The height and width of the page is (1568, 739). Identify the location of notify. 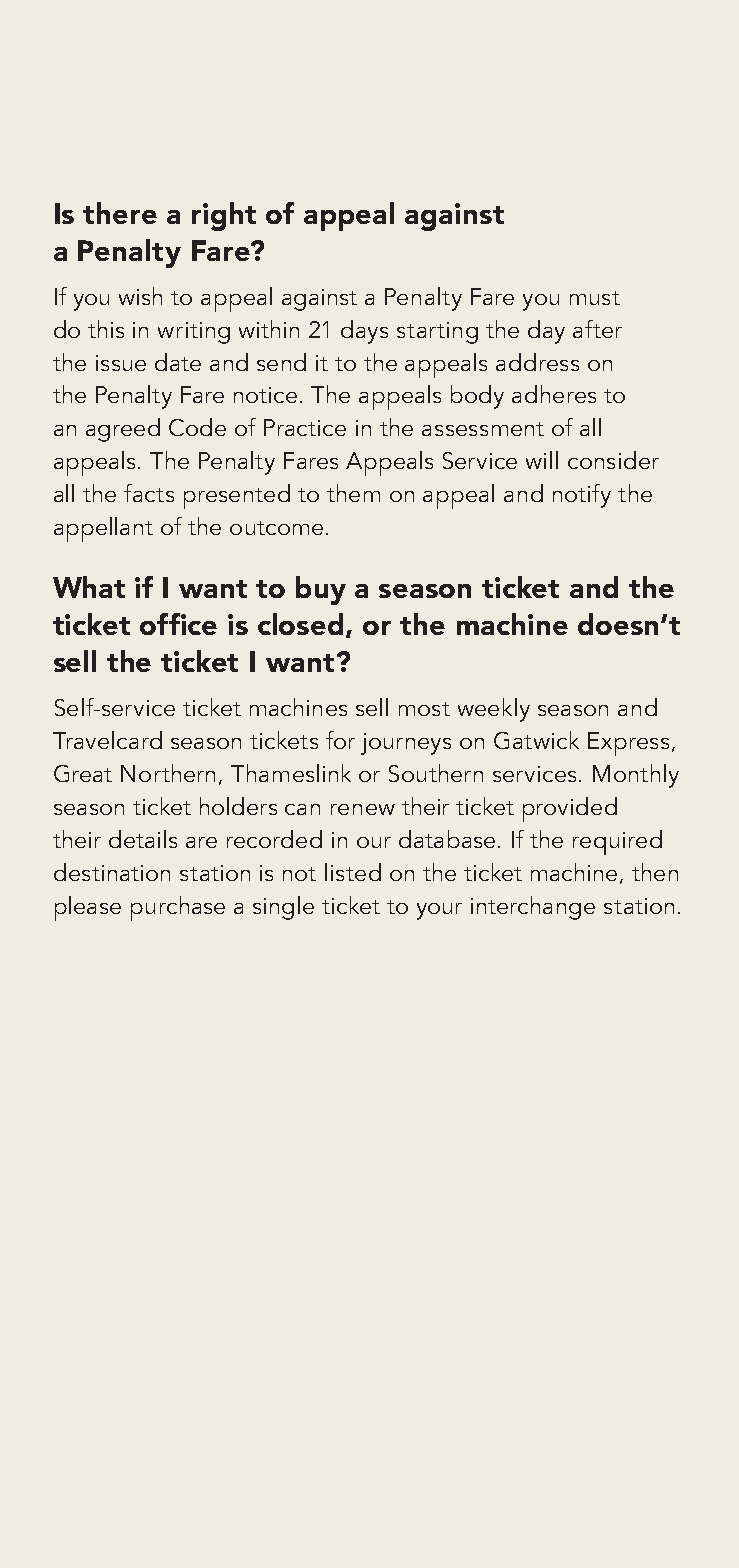
(582, 496).
